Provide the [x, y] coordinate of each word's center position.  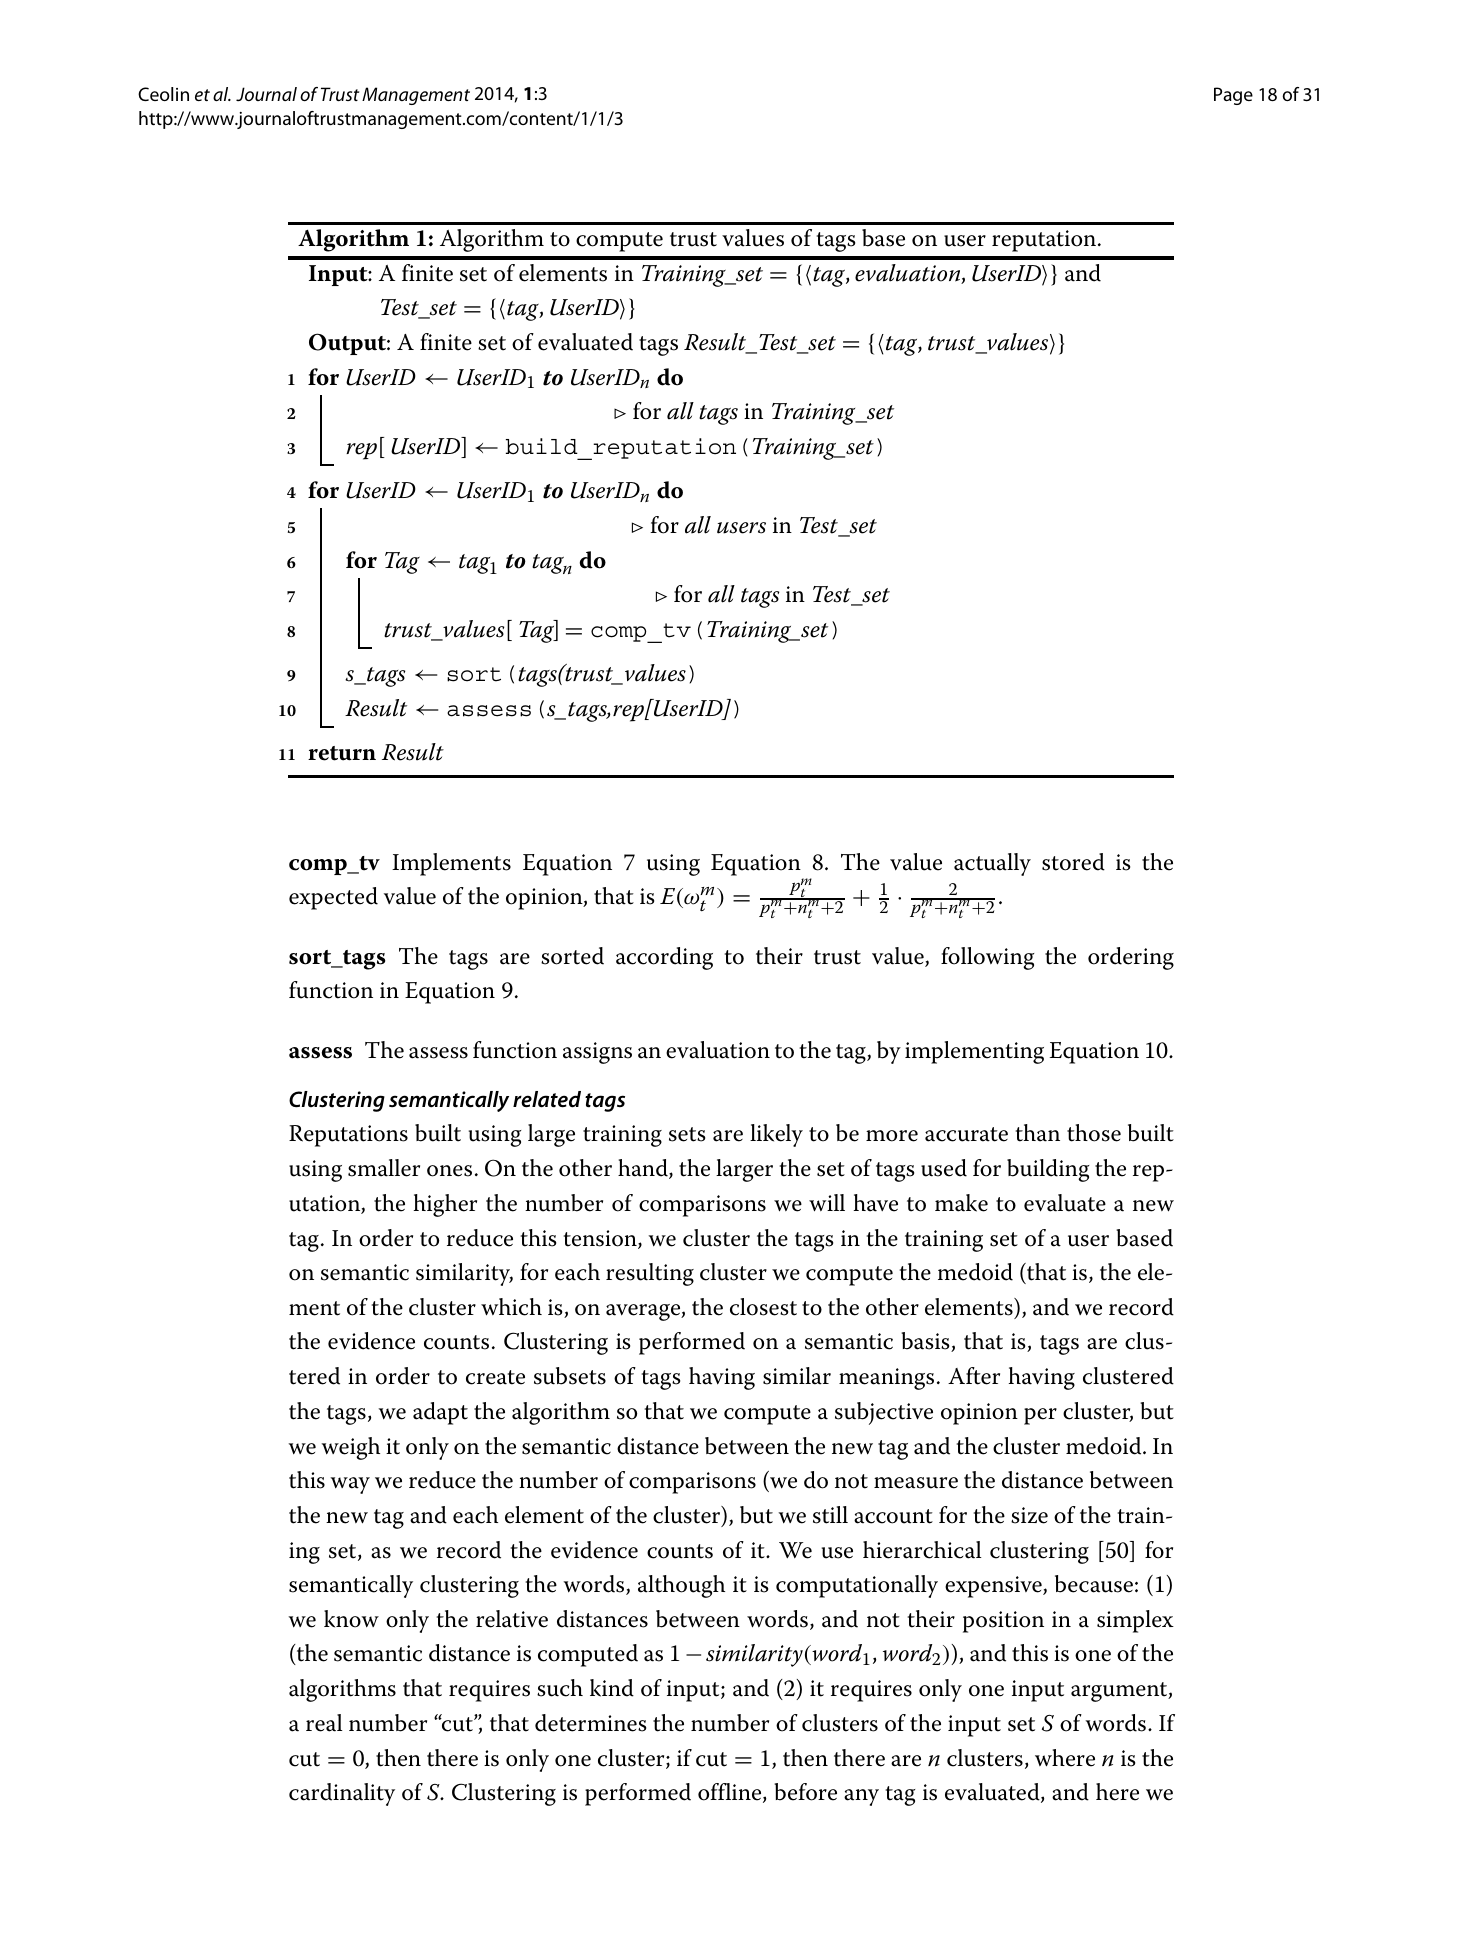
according [664, 958]
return [342, 753]
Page [1233, 96]
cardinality [342, 1794]
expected [333, 898]
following [987, 958]
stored [1073, 862]
